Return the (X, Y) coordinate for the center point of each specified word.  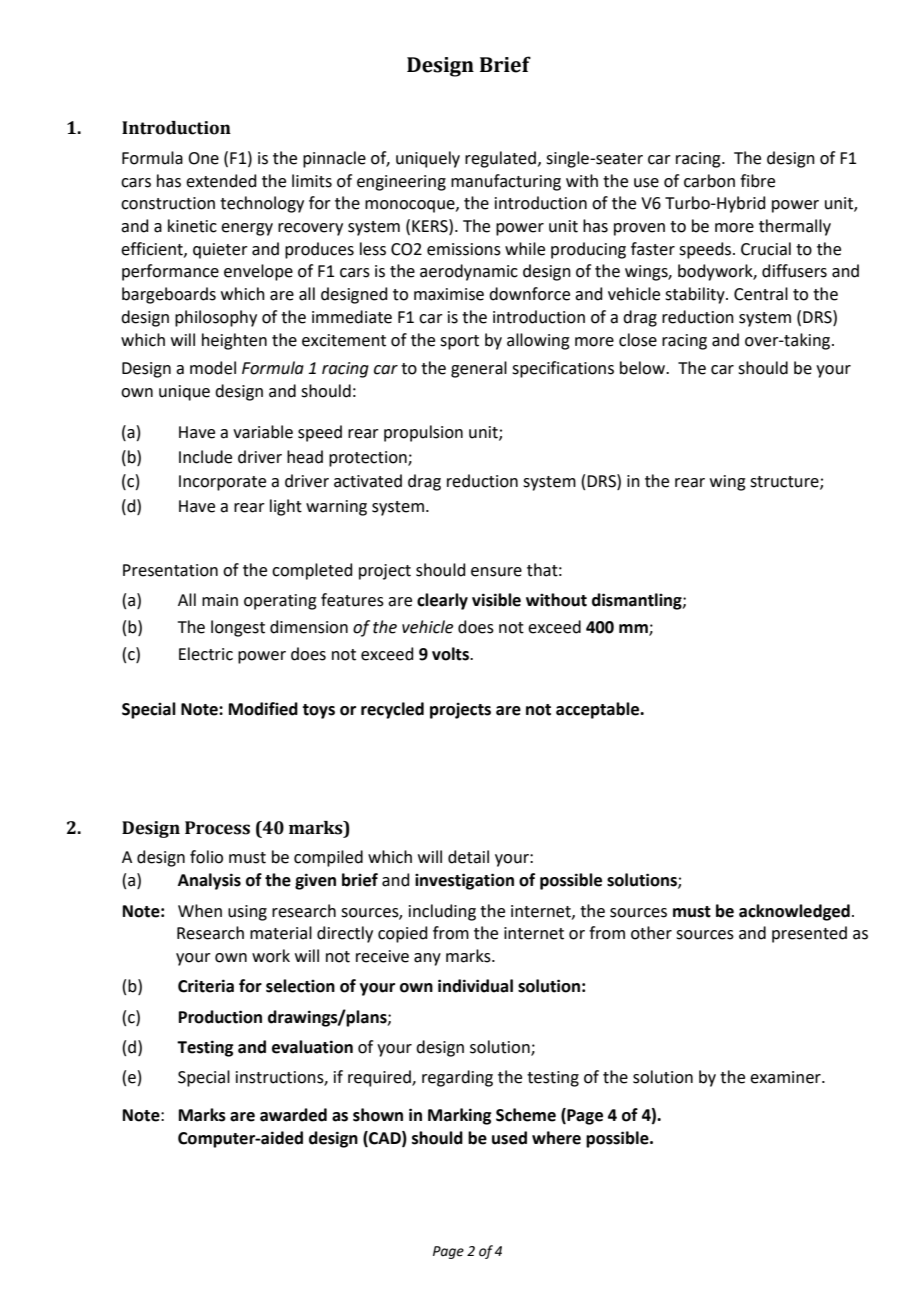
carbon (709, 181)
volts (451, 654)
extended (221, 181)
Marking (460, 1116)
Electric (206, 654)
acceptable (599, 710)
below (643, 368)
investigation (464, 881)
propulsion (423, 433)
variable (263, 432)
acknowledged (794, 912)
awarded (293, 1115)
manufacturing (506, 182)
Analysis (209, 881)
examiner (786, 1077)
